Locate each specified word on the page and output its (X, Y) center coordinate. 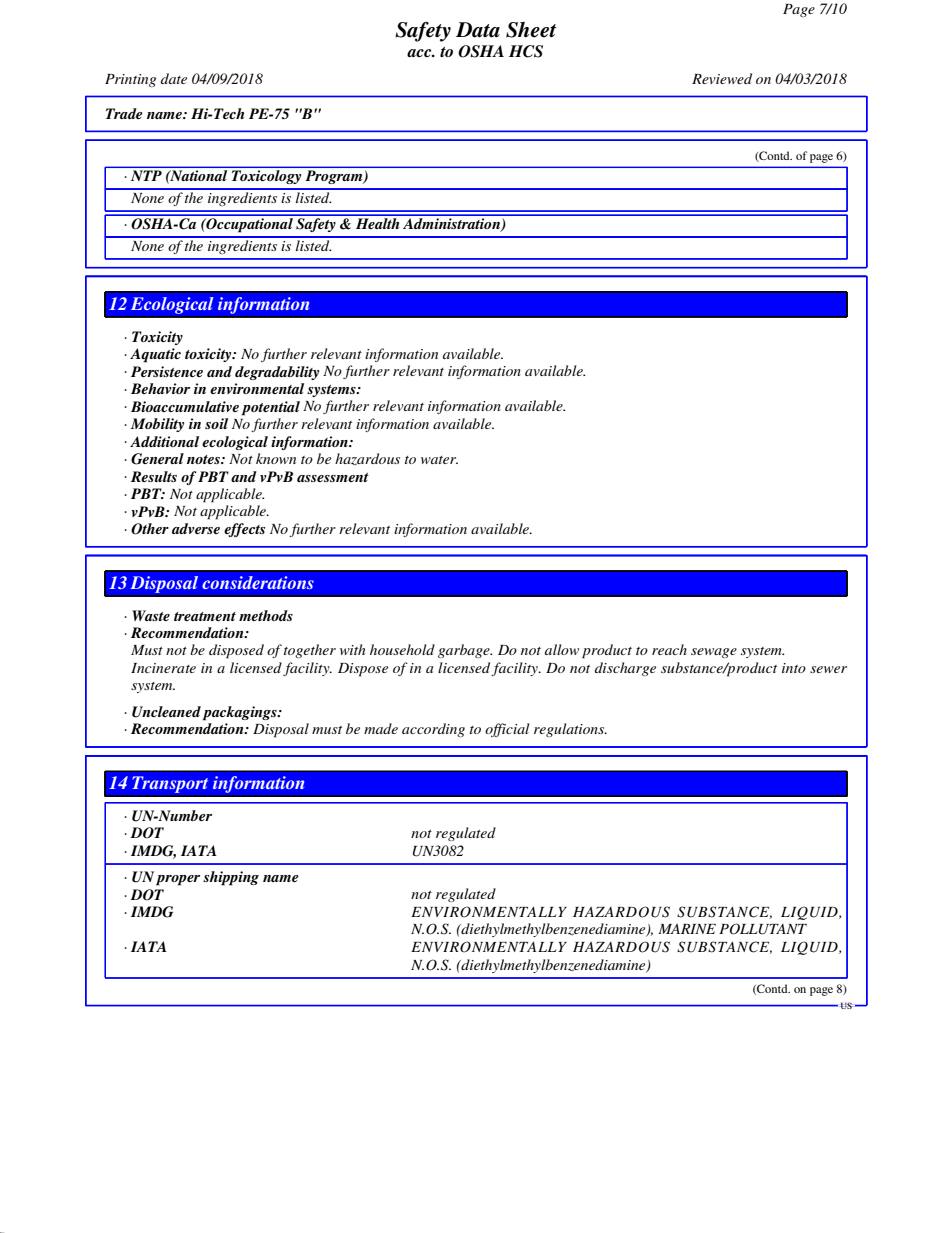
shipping (231, 878)
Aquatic (155, 355)
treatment (205, 616)
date (174, 78)
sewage (714, 653)
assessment (333, 477)
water (439, 460)
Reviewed (722, 78)
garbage (465, 651)
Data (478, 30)
